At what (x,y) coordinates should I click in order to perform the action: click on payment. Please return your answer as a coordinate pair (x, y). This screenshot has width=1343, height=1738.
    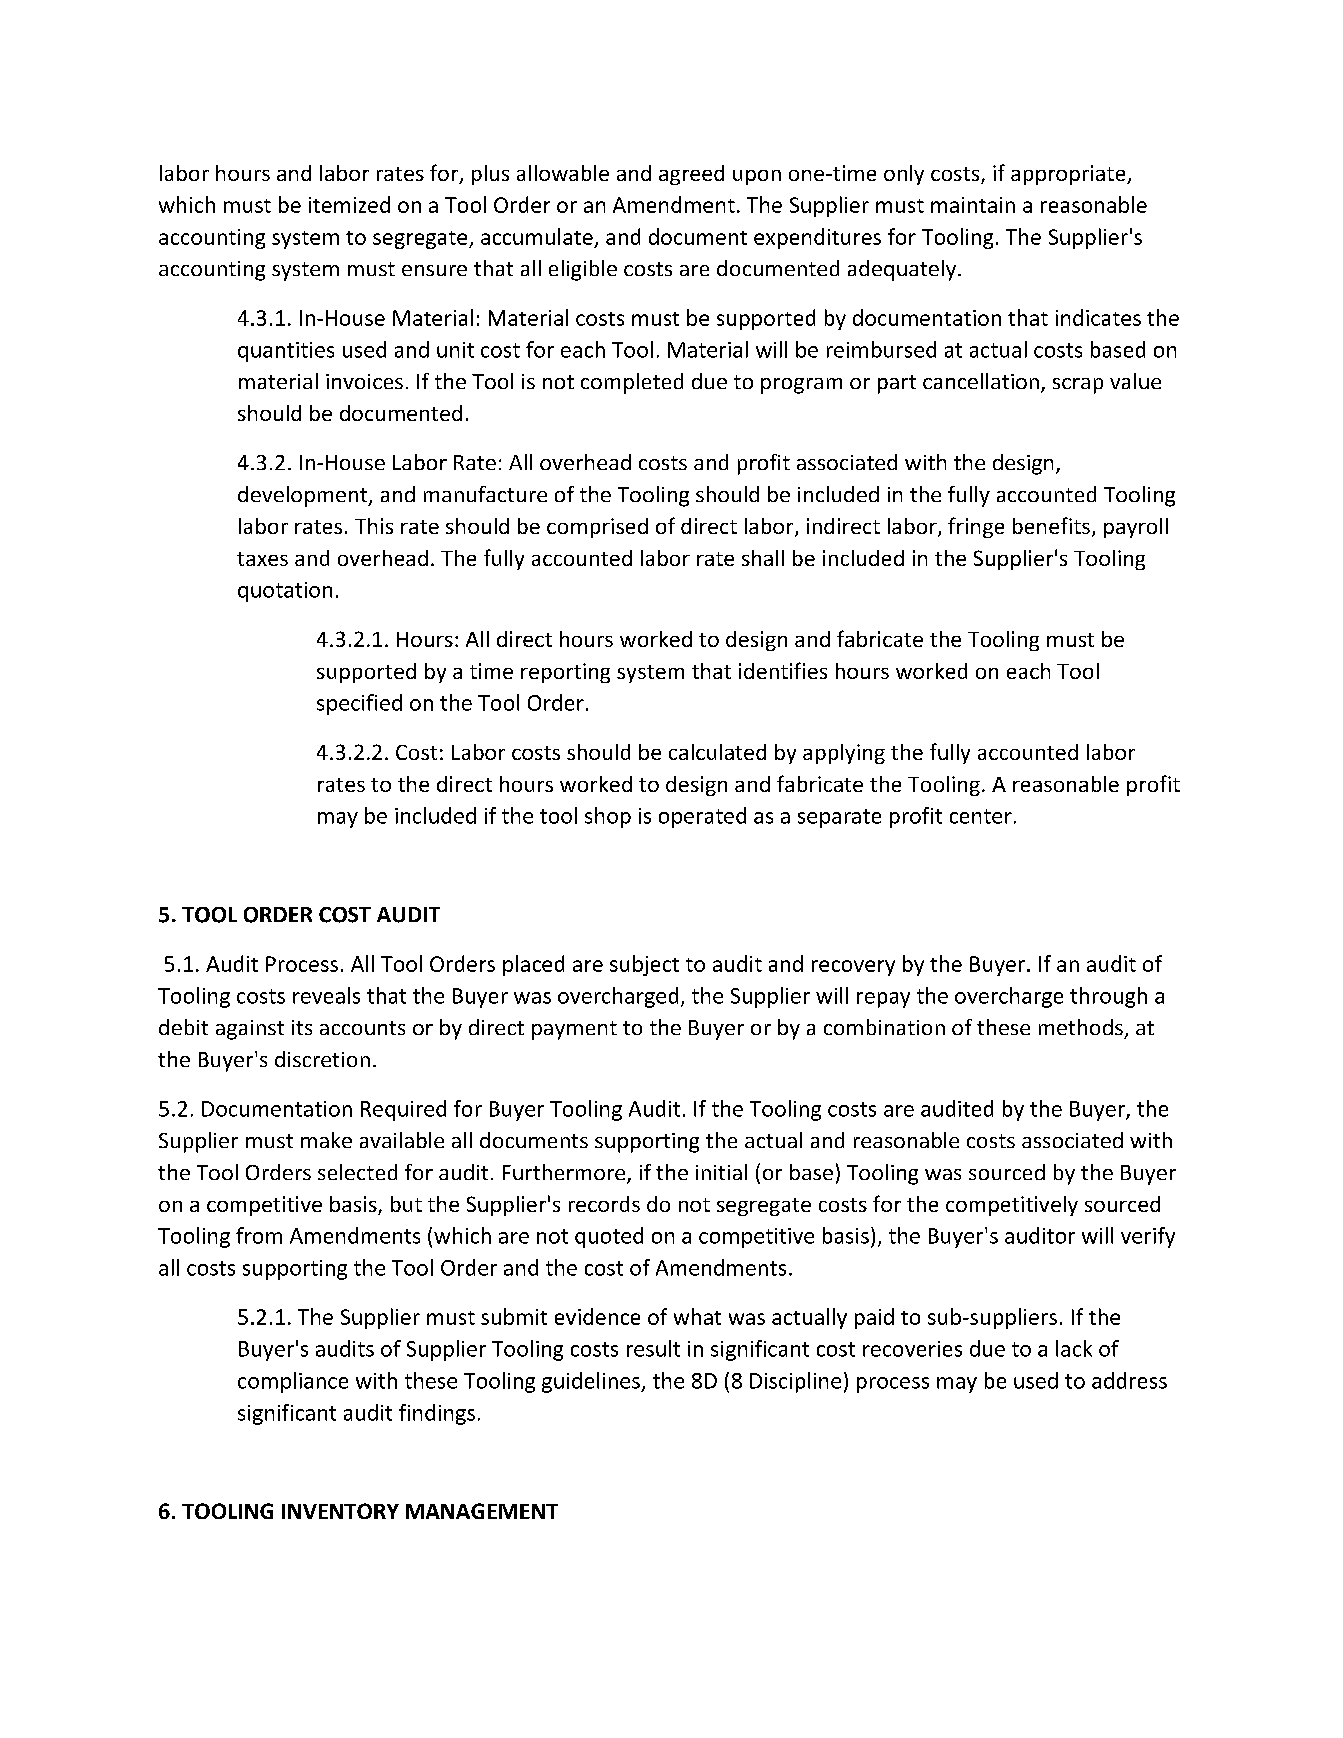
    Looking at the image, I should click on (574, 1030).
